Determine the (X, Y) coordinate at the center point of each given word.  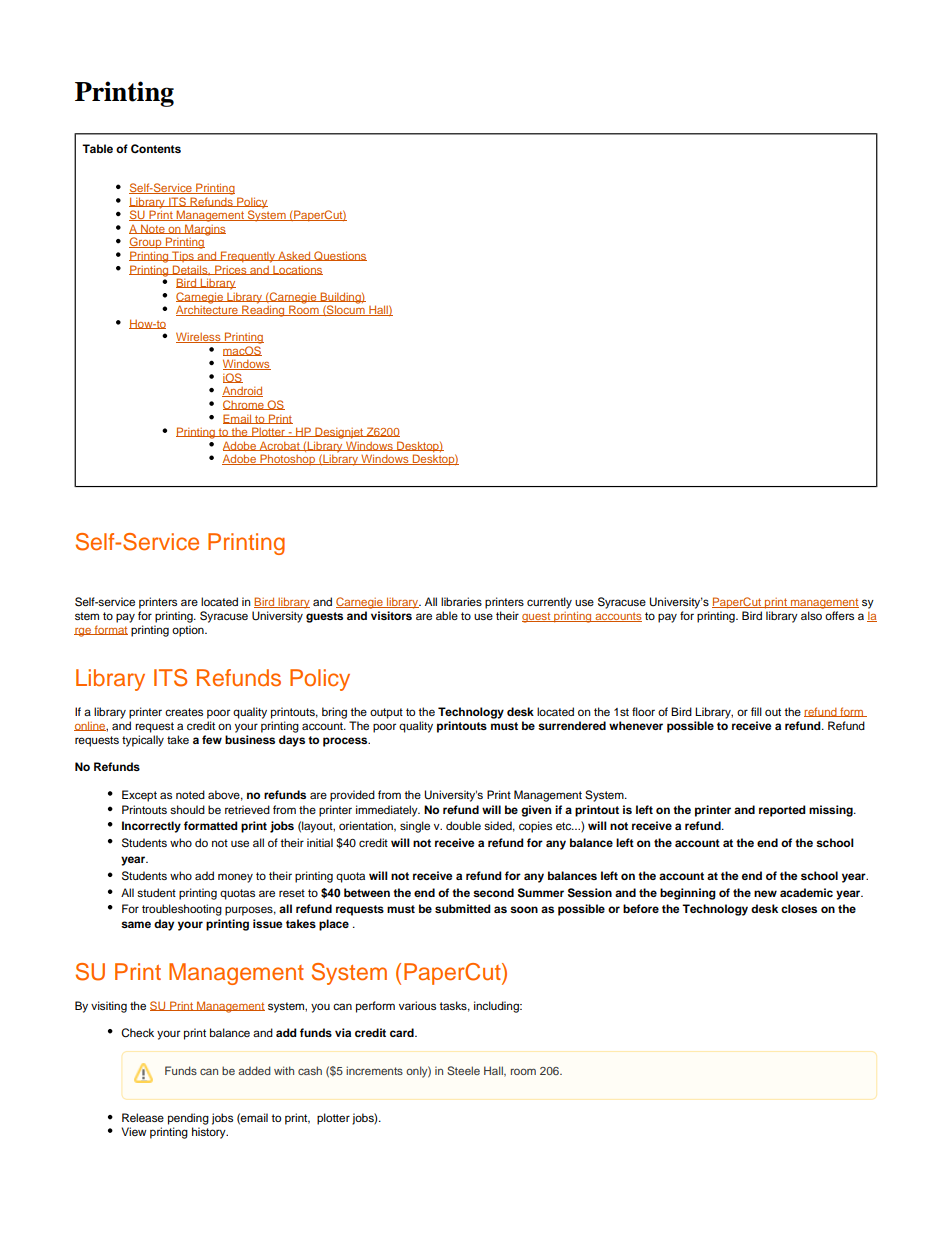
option (189, 631)
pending (188, 1120)
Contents (156, 149)
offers (839, 615)
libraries (461, 601)
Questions (339, 256)
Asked (295, 256)
